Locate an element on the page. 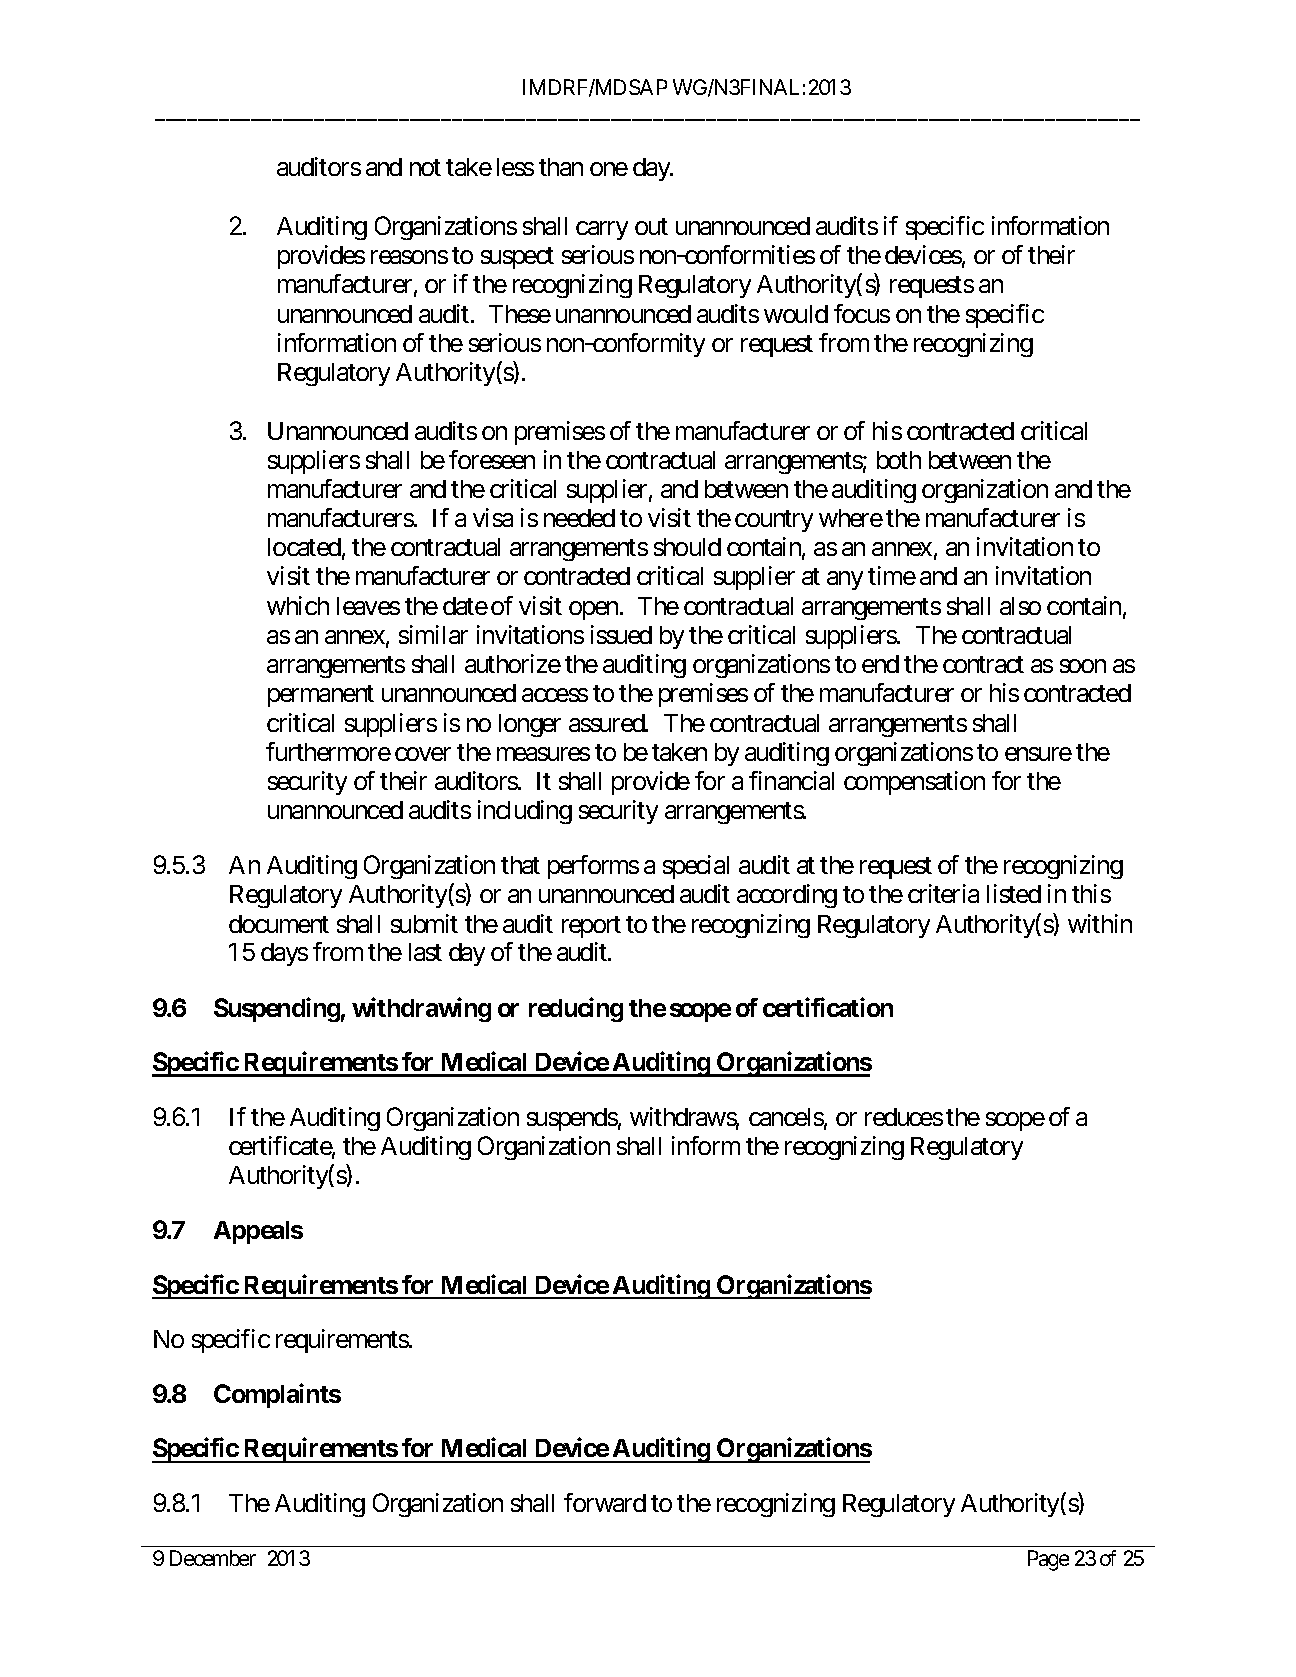  listed is located at coordinates (1014, 893).
